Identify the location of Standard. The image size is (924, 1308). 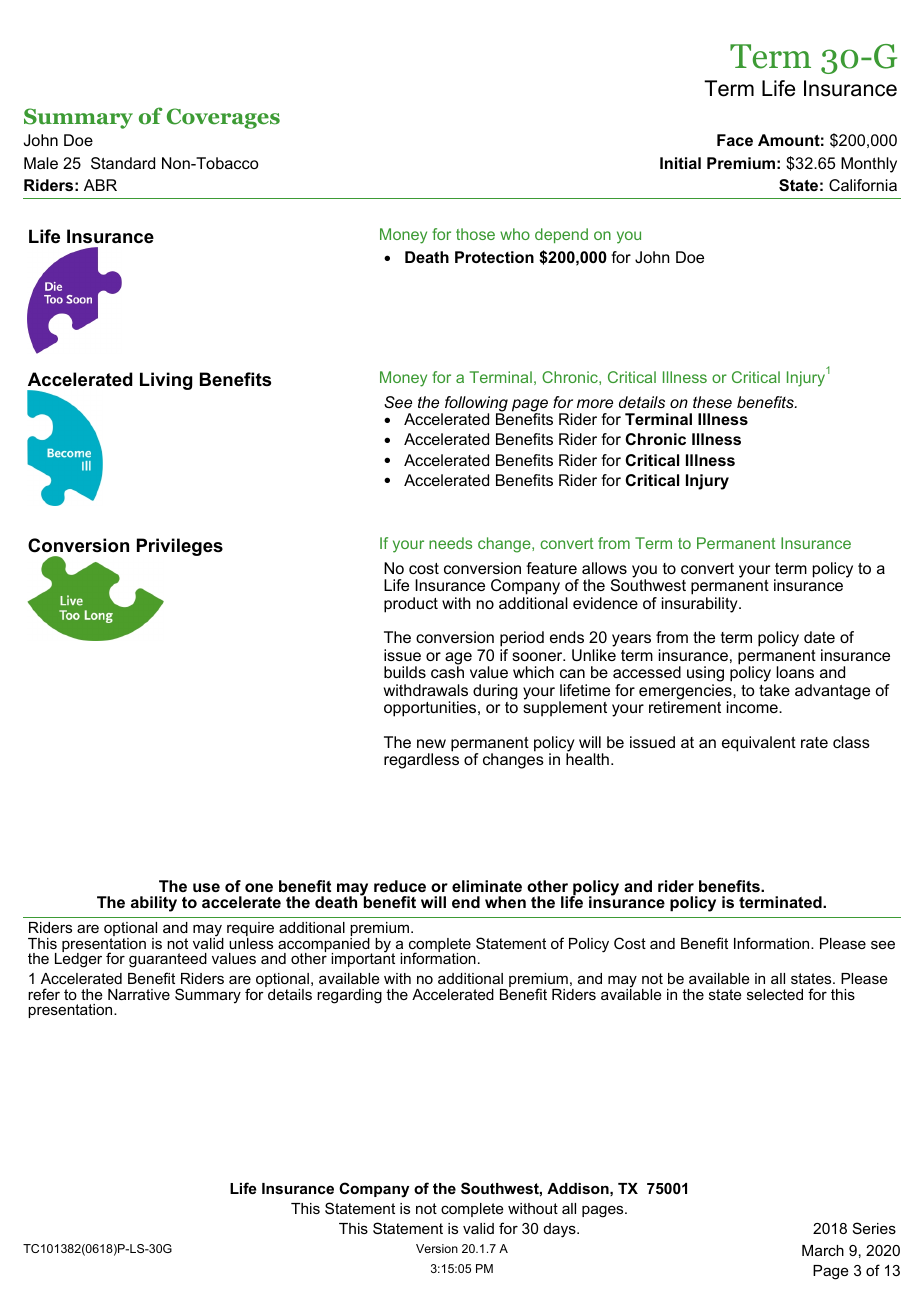
(123, 163).
